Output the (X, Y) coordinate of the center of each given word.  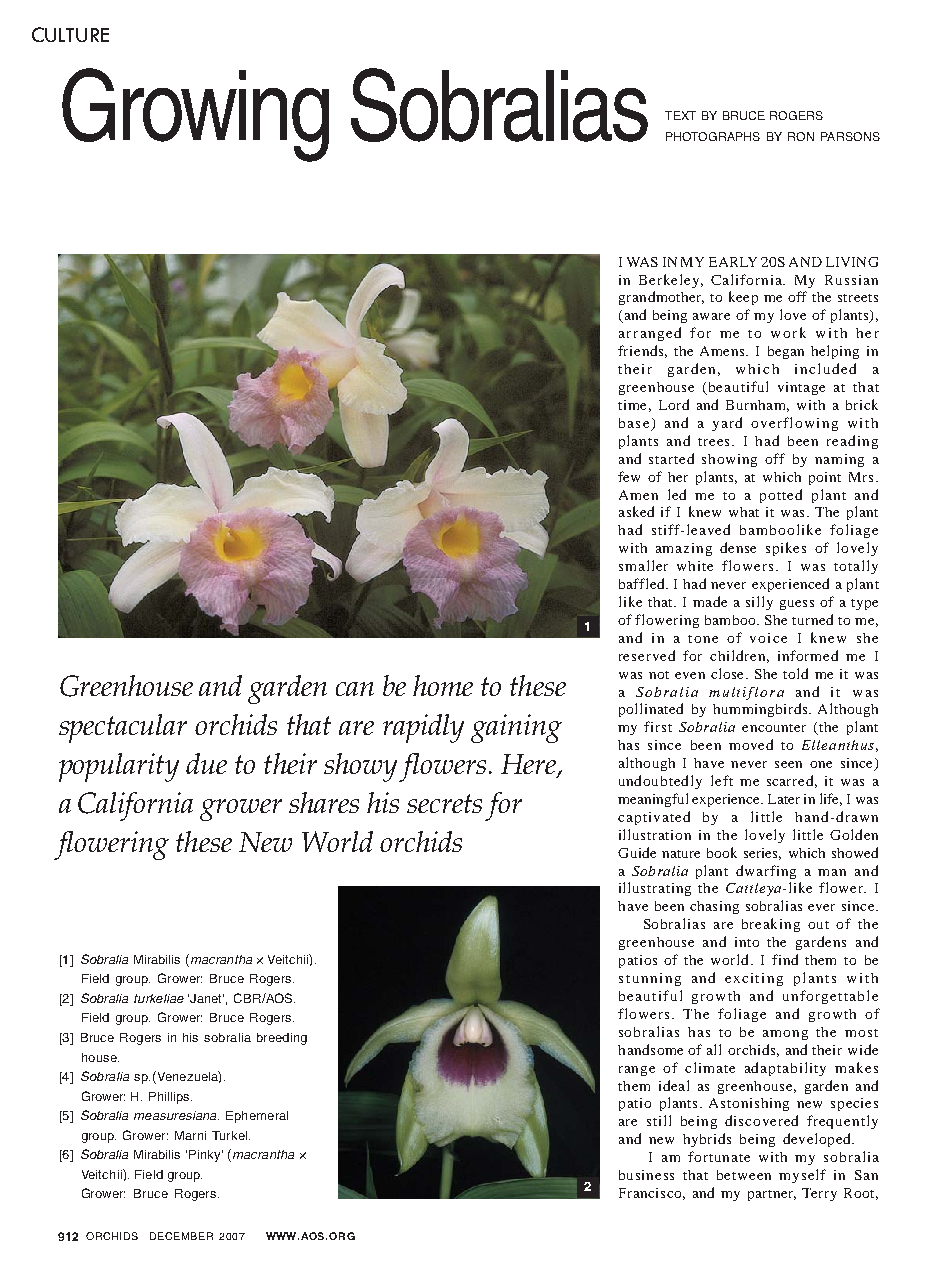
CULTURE (70, 34)
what (744, 512)
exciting (754, 979)
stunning (650, 979)
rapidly (423, 728)
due (206, 763)
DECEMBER (181, 1236)
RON (801, 136)
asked (636, 511)
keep (743, 298)
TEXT (680, 115)
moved (751, 744)
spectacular (123, 728)
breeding (282, 1039)
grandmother (661, 298)
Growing (195, 115)
